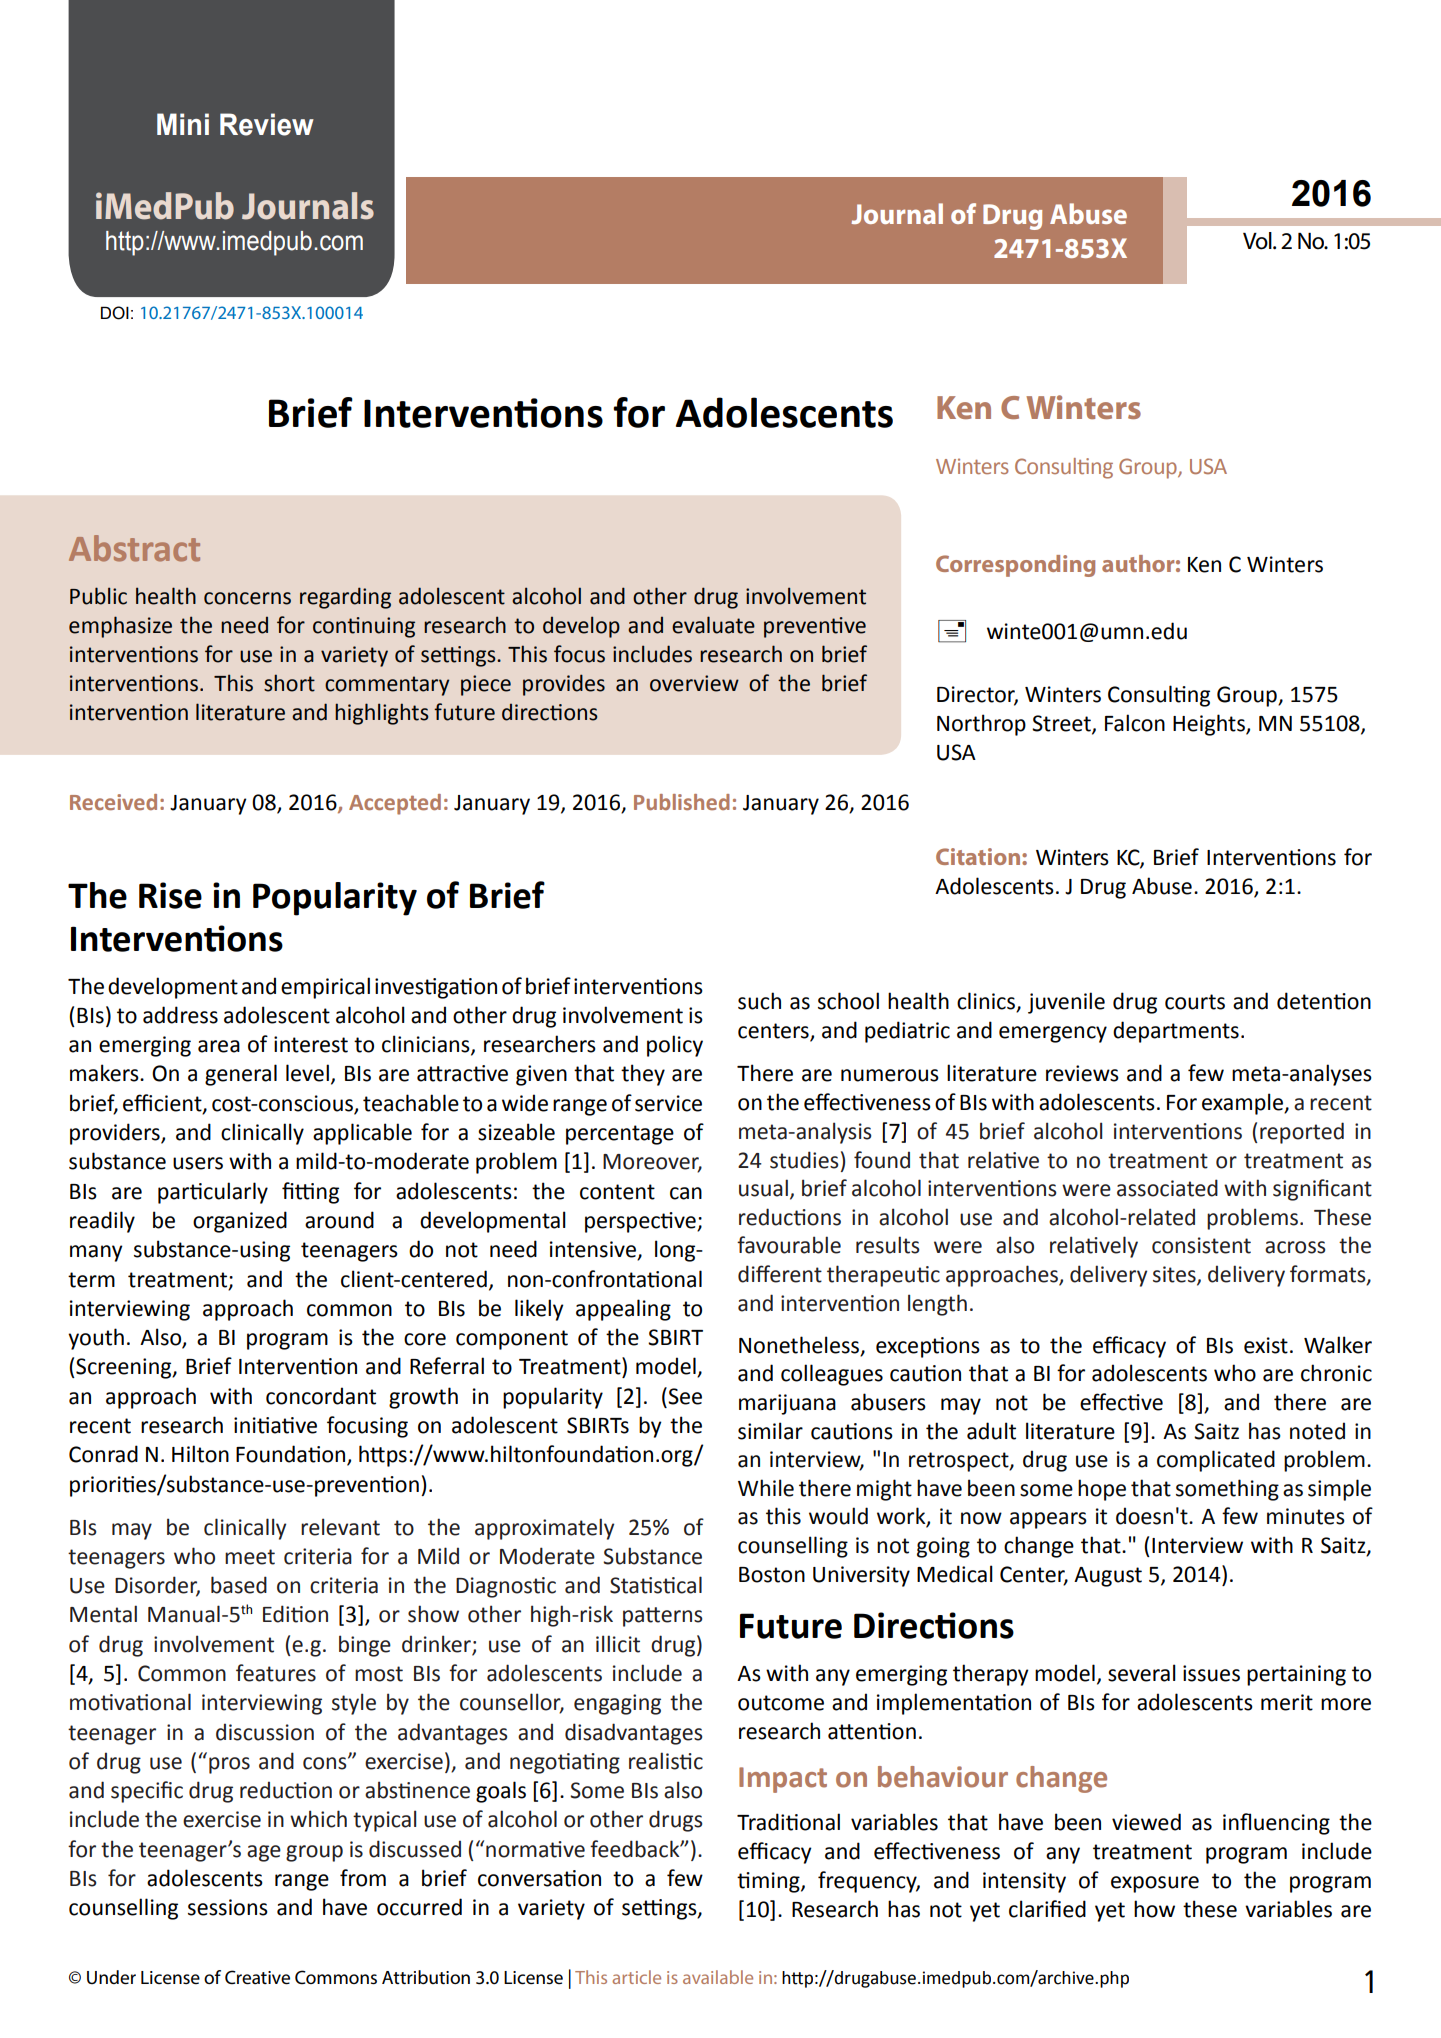 Image resolution: width=1441 pixels, height=2038 pixels. I want to click on Mini, so click(183, 124).
